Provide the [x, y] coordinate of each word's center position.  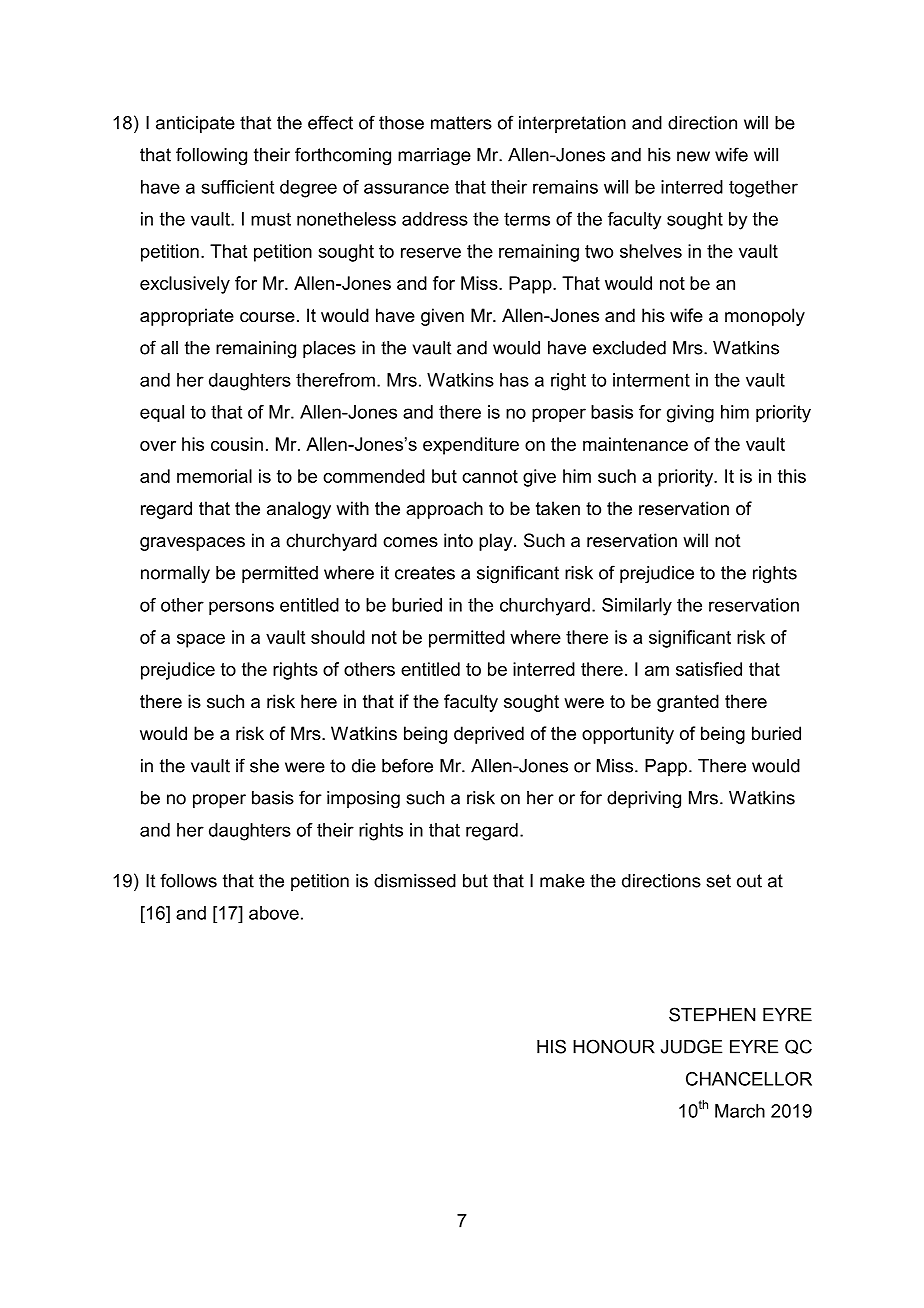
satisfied [709, 669]
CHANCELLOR [749, 1079]
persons [241, 608]
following [211, 156]
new [693, 156]
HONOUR [614, 1046]
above [274, 913]
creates [425, 573]
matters [461, 123]
